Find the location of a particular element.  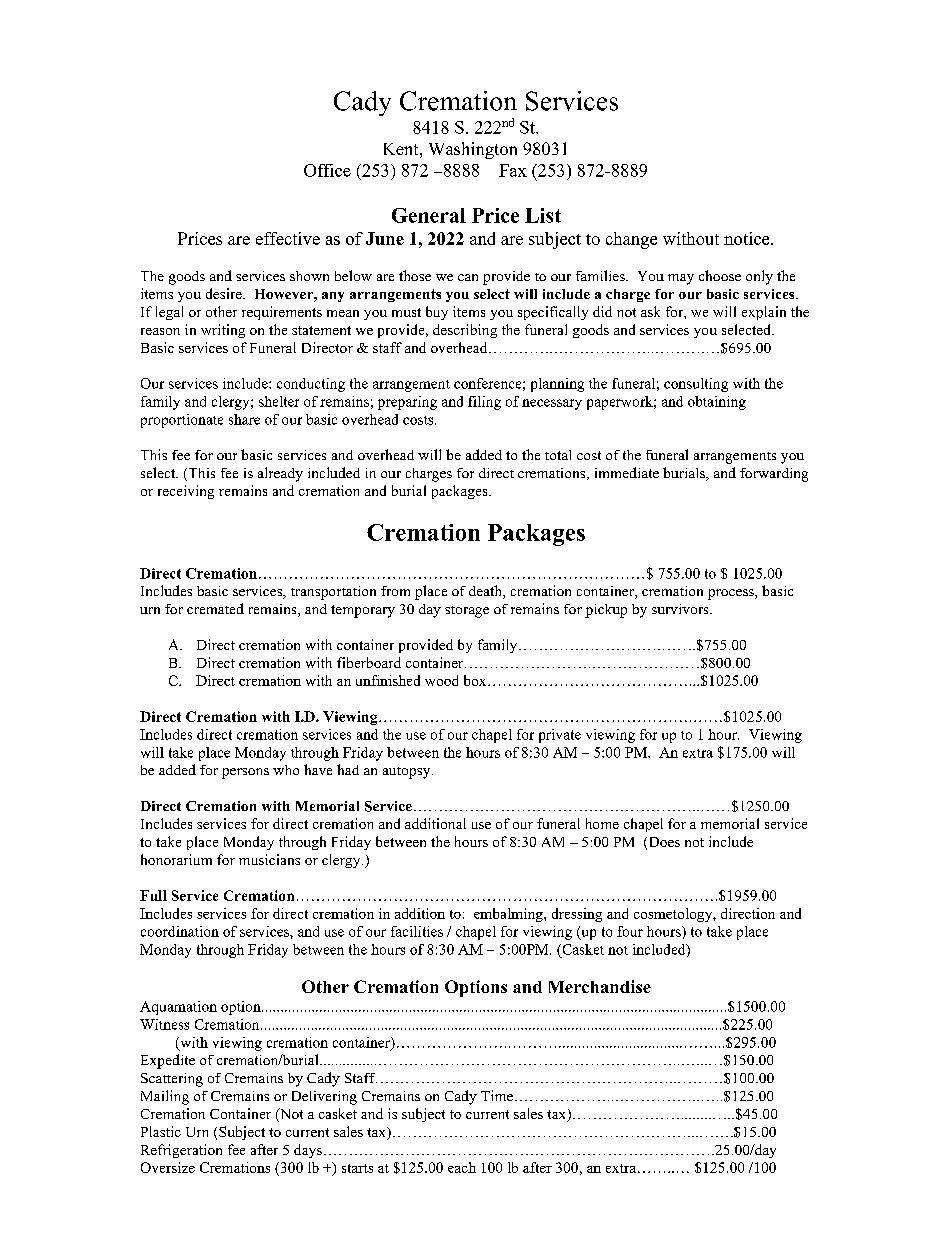

effective is located at coordinates (288, 238).
